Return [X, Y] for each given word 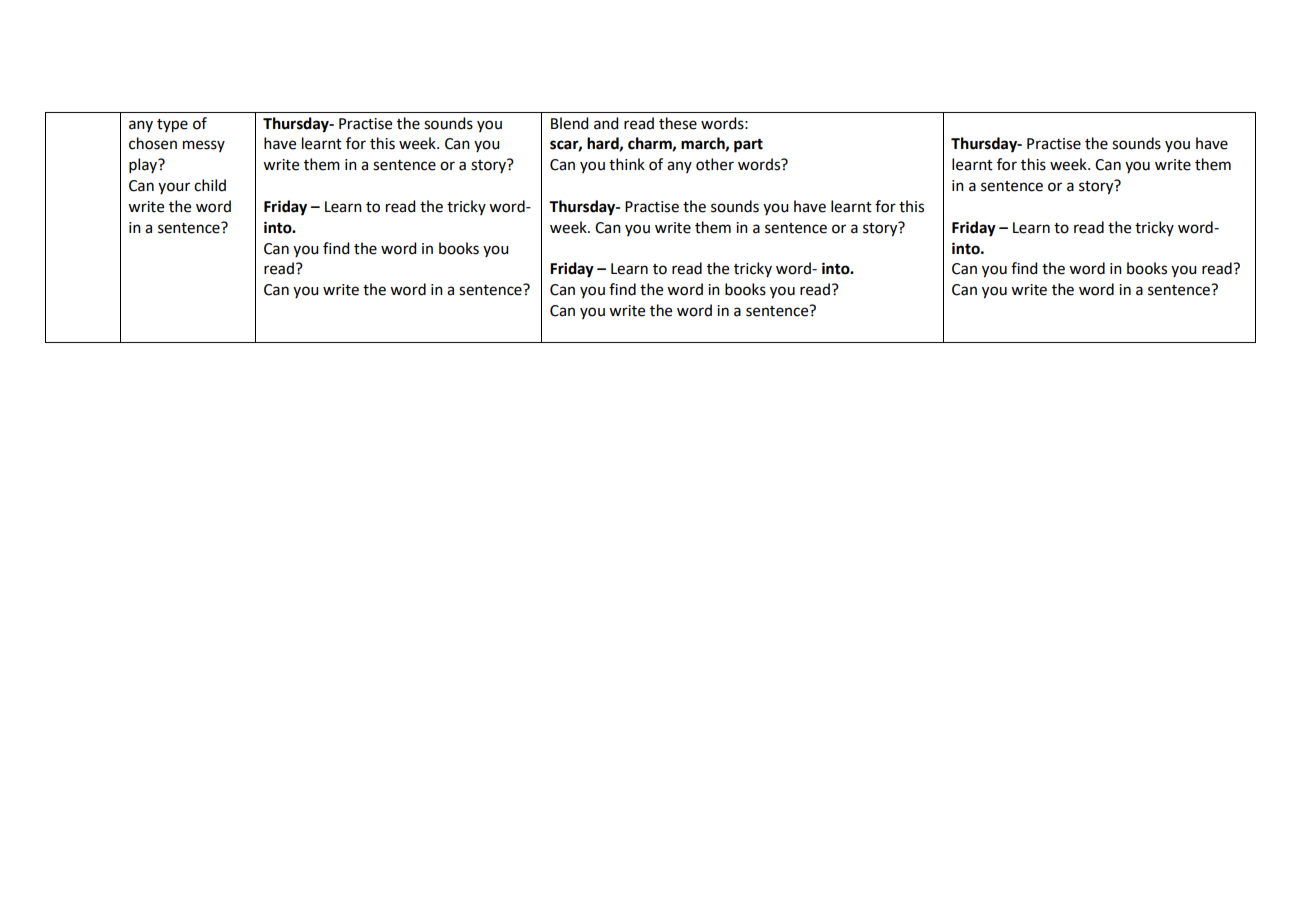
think [627, 164]
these [678, 123]
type [172, 126]
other [715, 164]
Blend [569, 123]
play [144, 165]
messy [204, 146]
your [174, 188]
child [210, 185]
